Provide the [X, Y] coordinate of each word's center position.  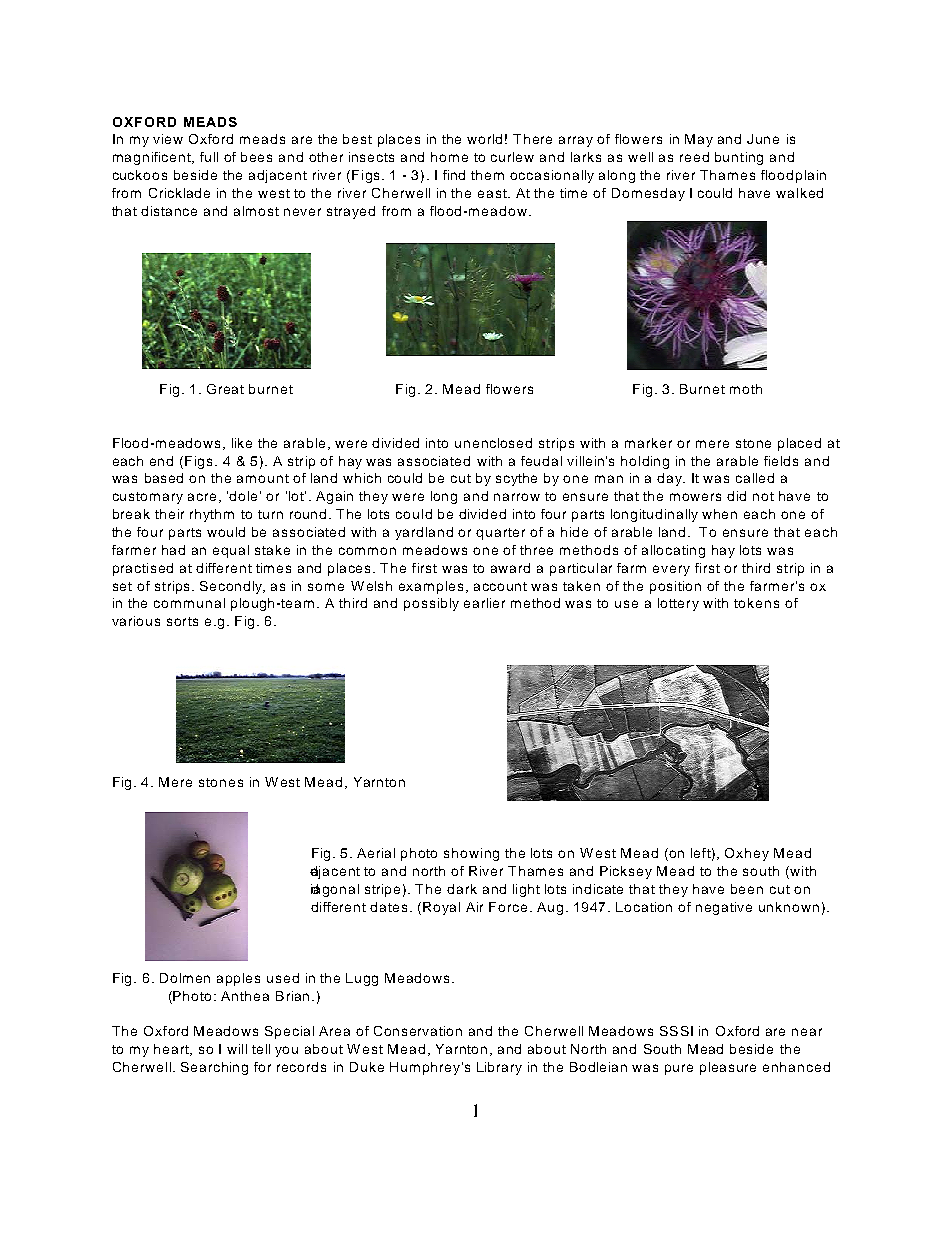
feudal [541, 461]
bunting [739, 158]
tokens [756, 603]
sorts [182, 621]
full [209, 157]
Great [225, 389]
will [237, 1049]
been [747, 889]
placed [799, 444]
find [454, 175]
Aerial [376, 853]
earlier [484, 603]
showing [471, 854]
